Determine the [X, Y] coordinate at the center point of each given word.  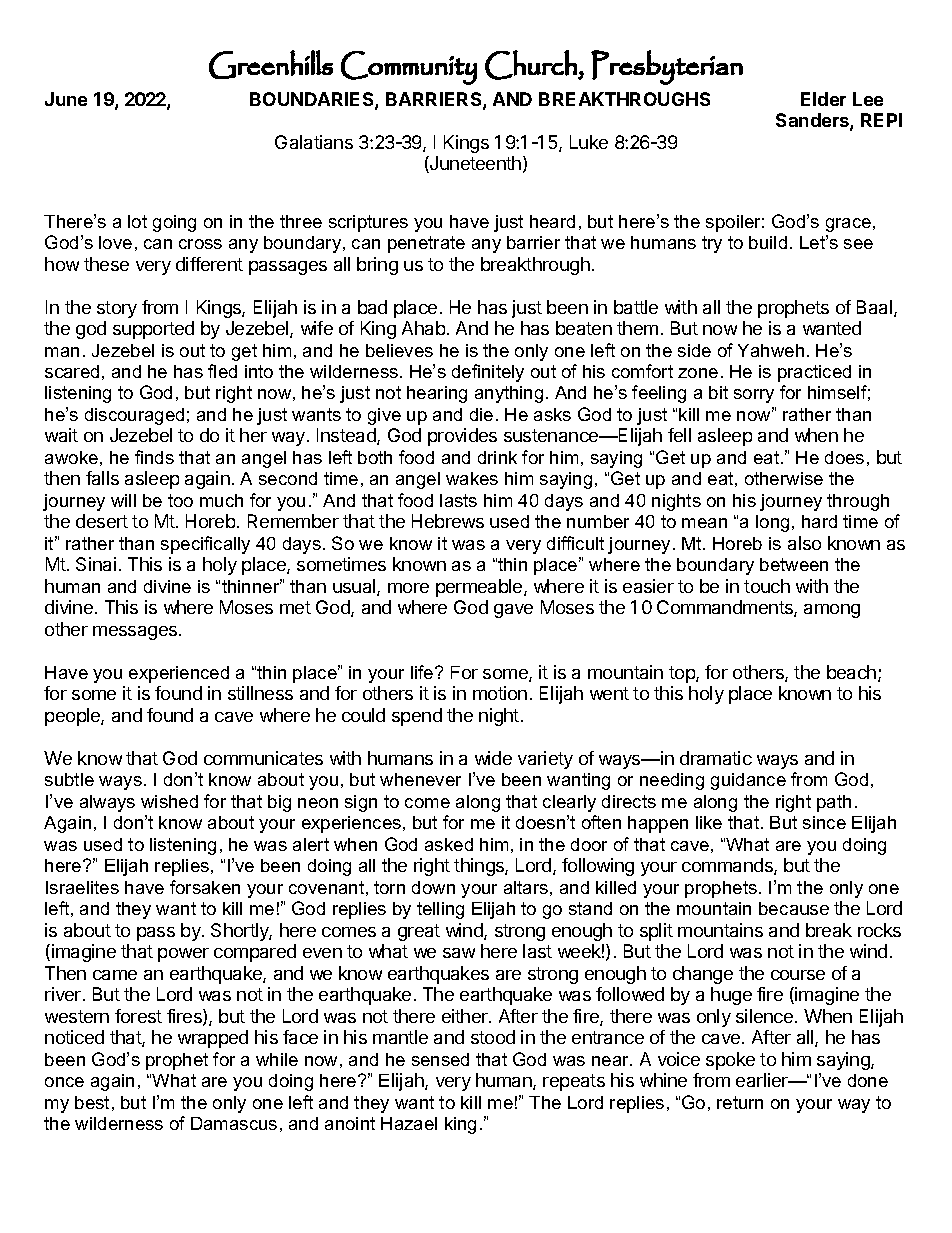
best [92, 1102]
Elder [823, 99]
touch [767, 586]
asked [449, 844]
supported [153, 330]
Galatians [314, 142]
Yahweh [771, 350]
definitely [488, 373]
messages [136, 633]
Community [409, 68]
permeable [480, 588]
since [824, 822]
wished [169, 801]
